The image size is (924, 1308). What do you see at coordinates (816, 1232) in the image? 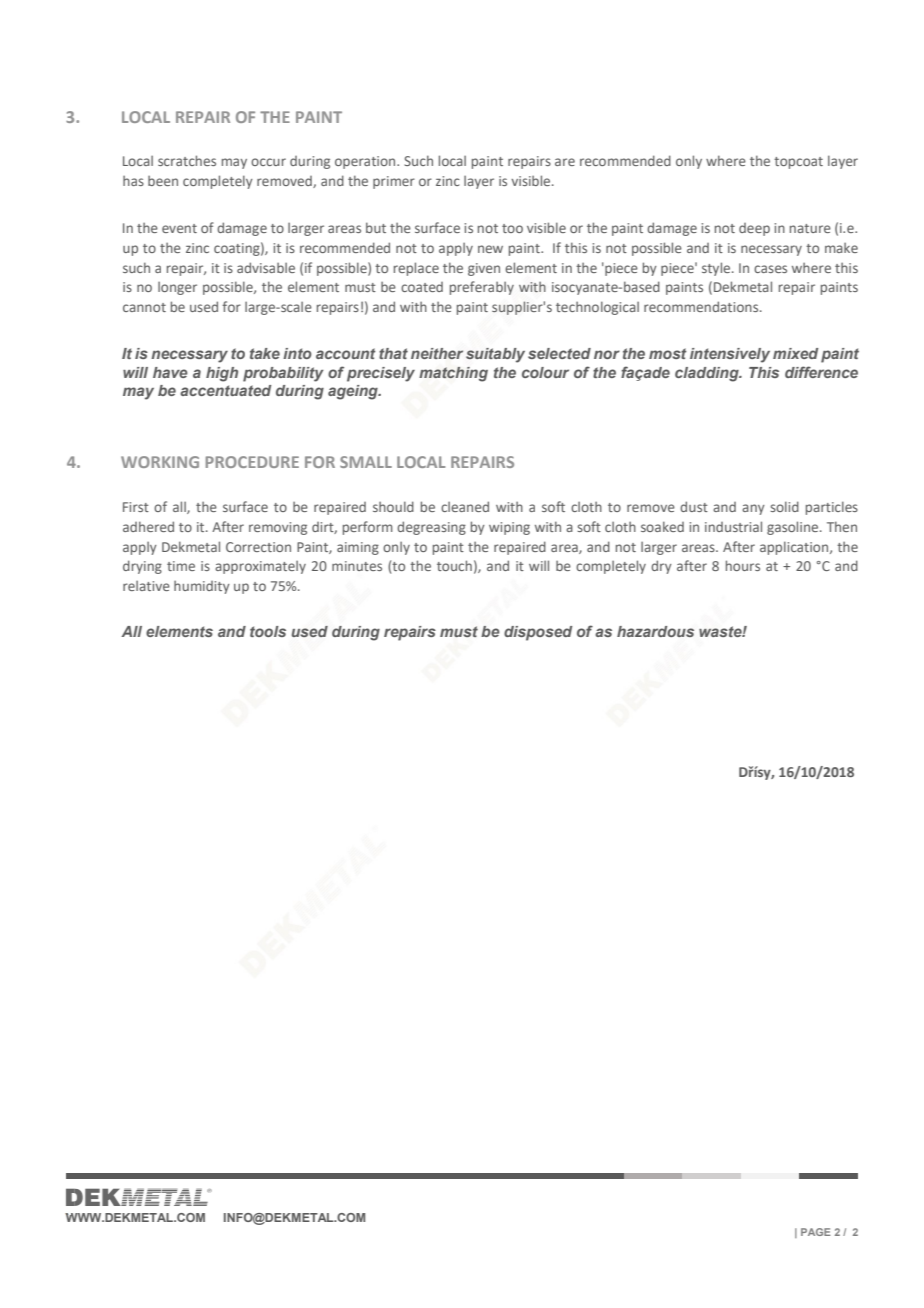
I see `PAGE` at bounding box center [816, 1232].
